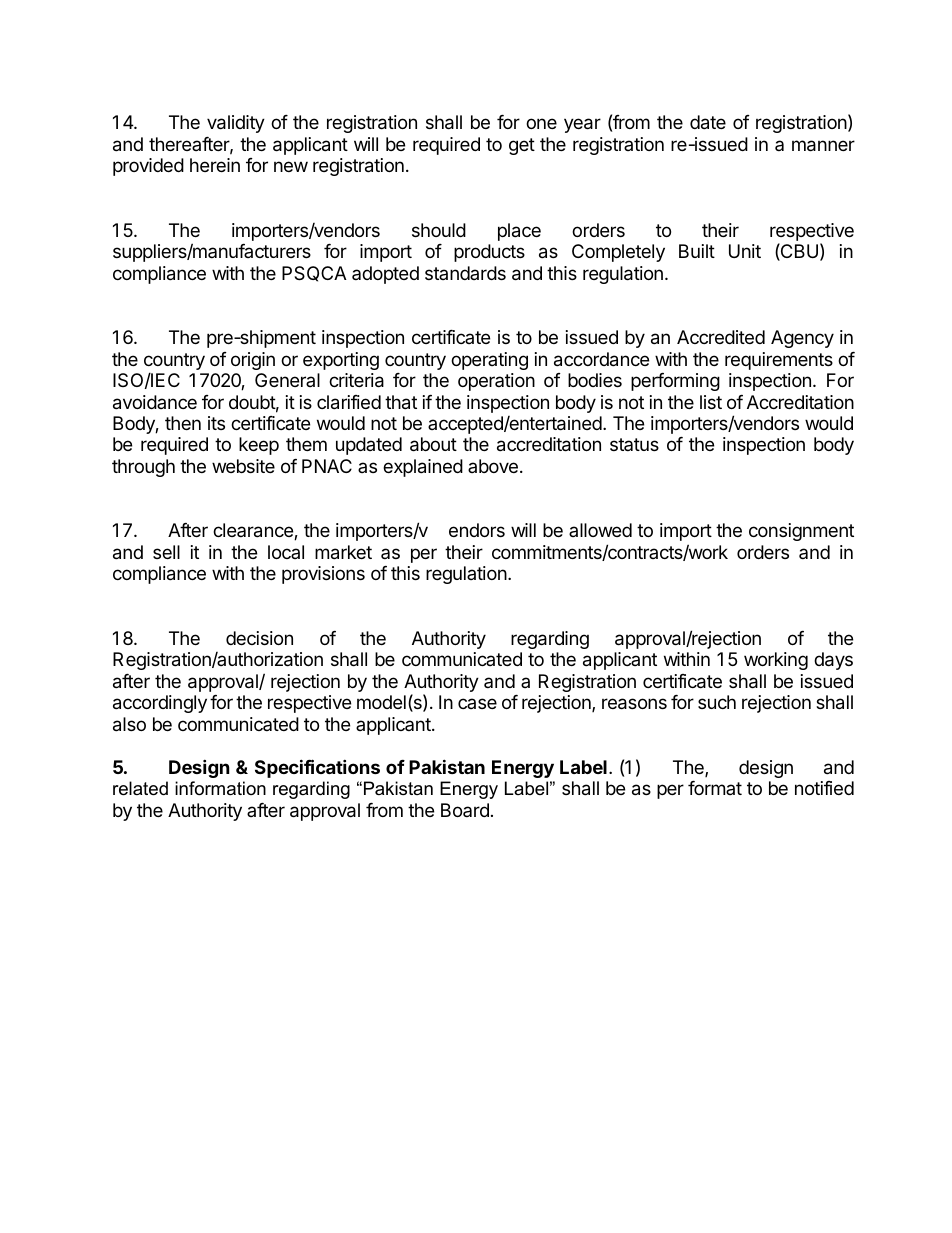 This image has height=1233, width=952. I want to click on related, so click(140, 788).
